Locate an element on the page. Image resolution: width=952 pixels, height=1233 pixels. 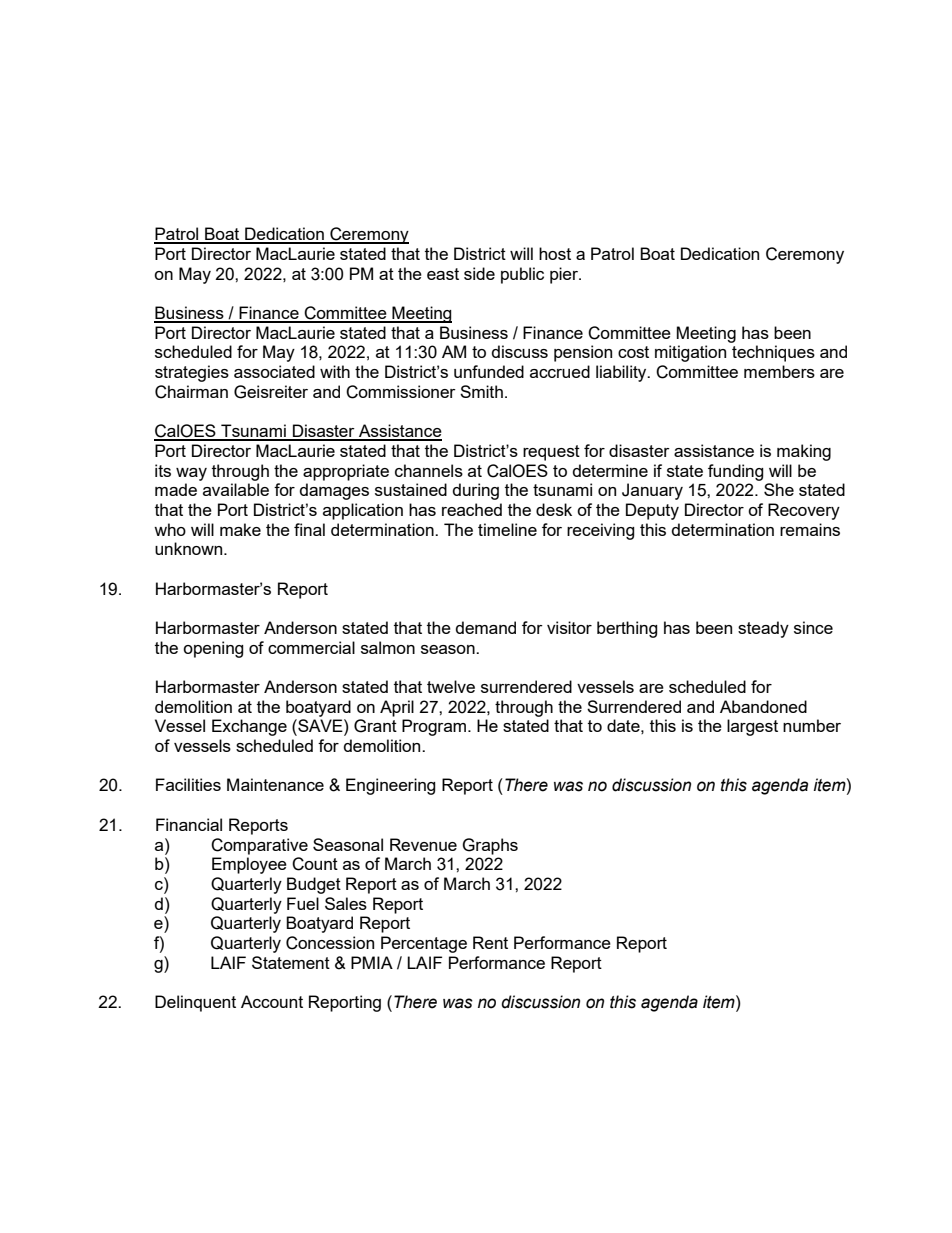
reached is located at coordinates (472, 509).
